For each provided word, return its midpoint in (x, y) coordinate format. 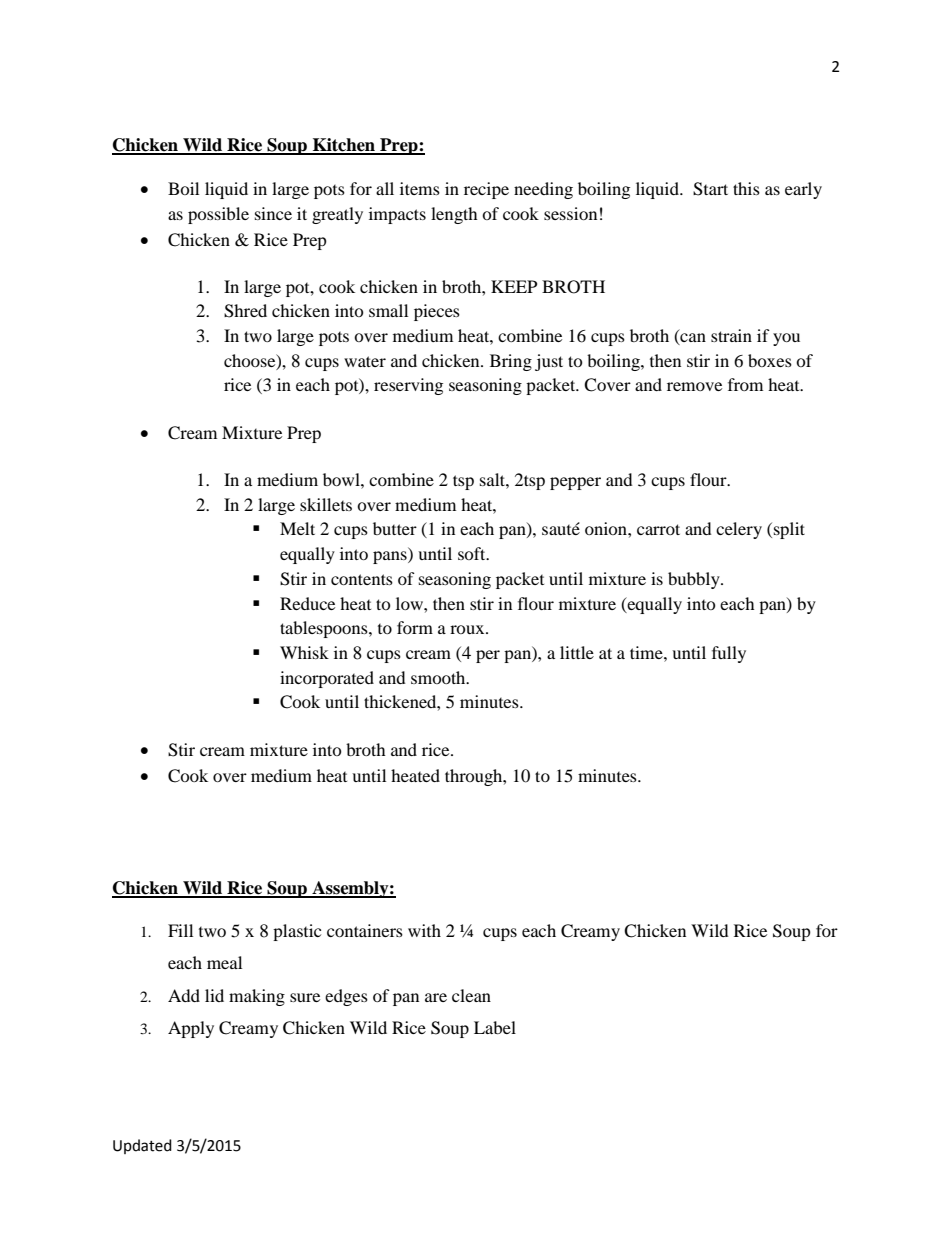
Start (710, 189)
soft (473, 553)
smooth (439, 677)
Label (495, 1027)
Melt (297, 528)
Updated (142, 1146)
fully (729, 654)
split (788, 530)
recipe (486, 190)
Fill (180, 930)
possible (218, 215)
